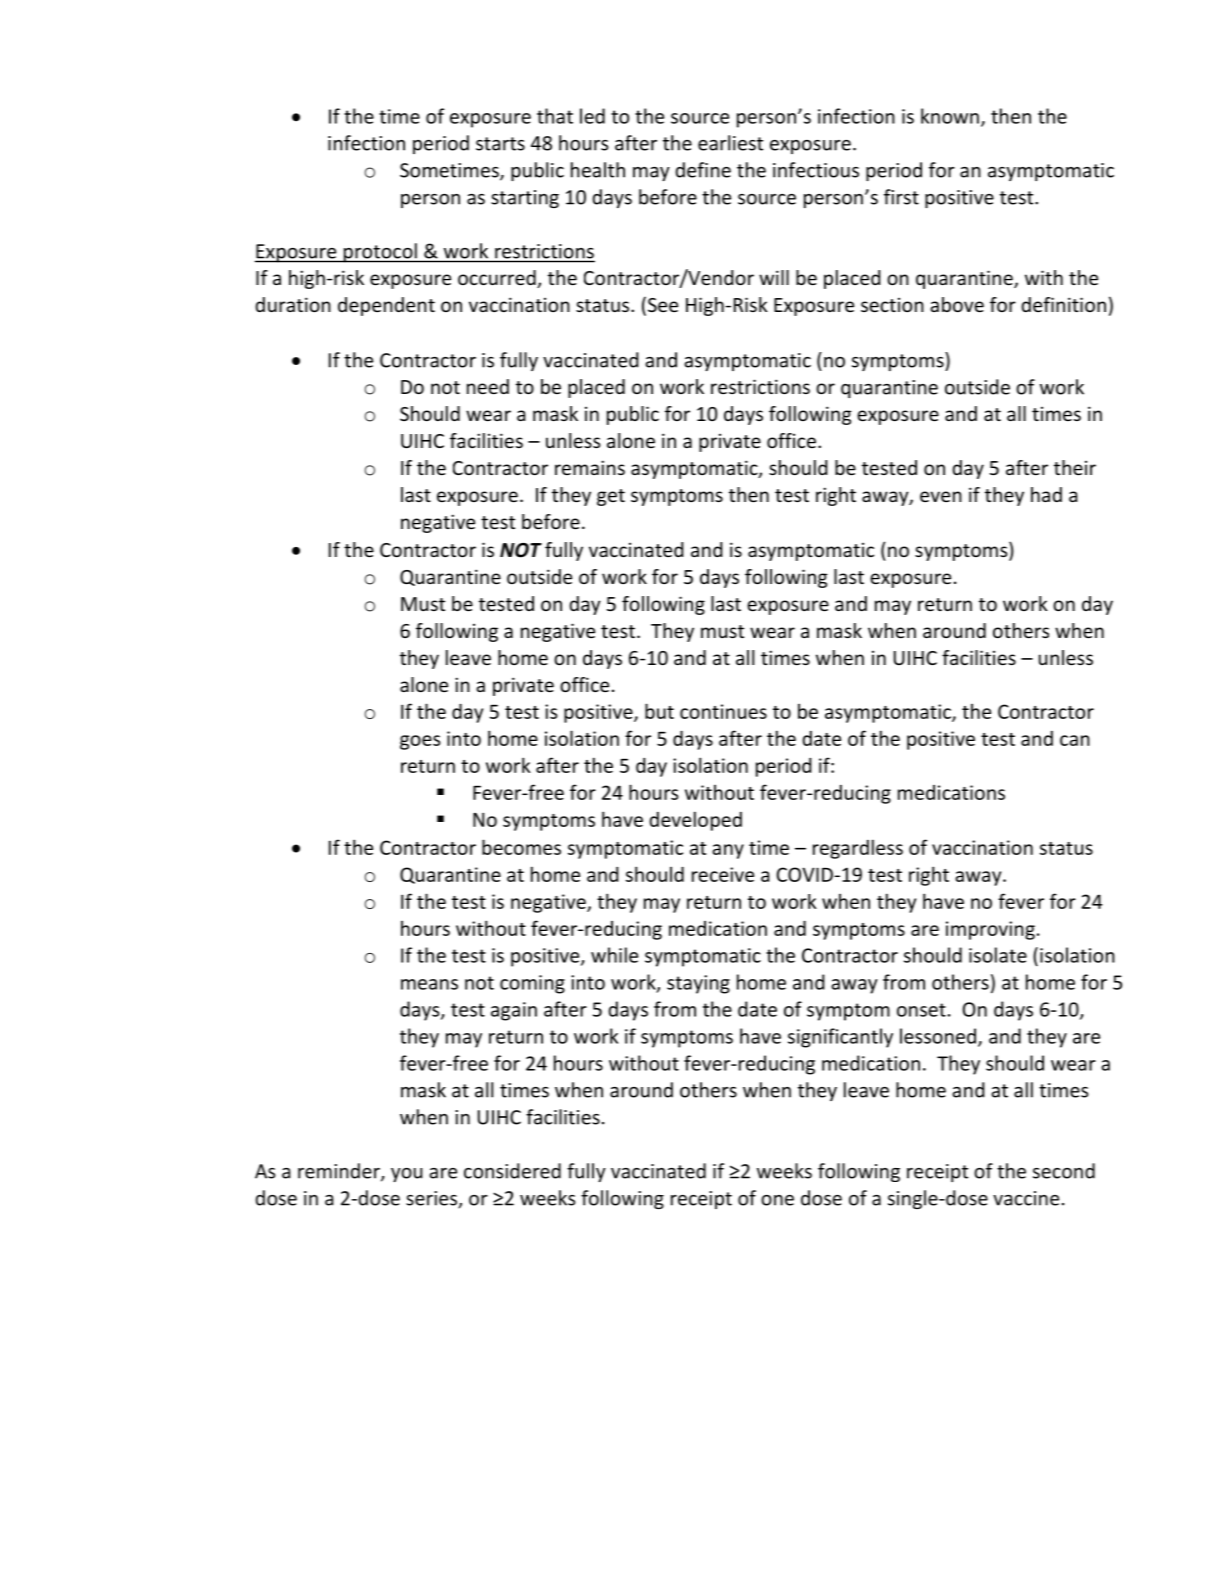 The image size is (1229, 1590). Describe the element at coordinates (659, 711) in the screenshot. I see `but` at that location.
